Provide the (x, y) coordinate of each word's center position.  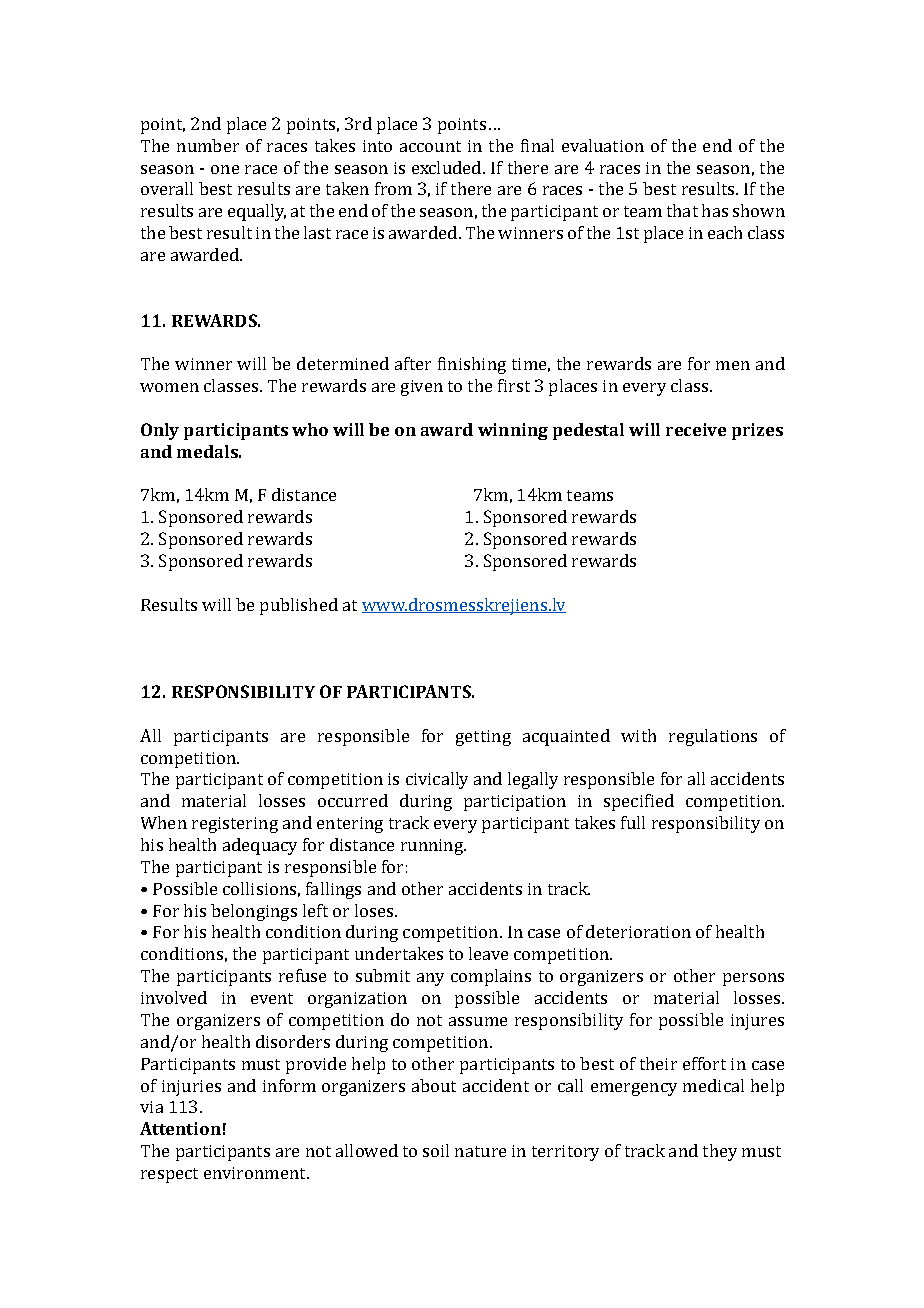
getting (483, 738)
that (682, 210)
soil (436, 1150)
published (299, 606)
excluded (448, 167)
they (720, 1152)
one (225, 169)
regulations (713, 737)
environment (256, 1173)
